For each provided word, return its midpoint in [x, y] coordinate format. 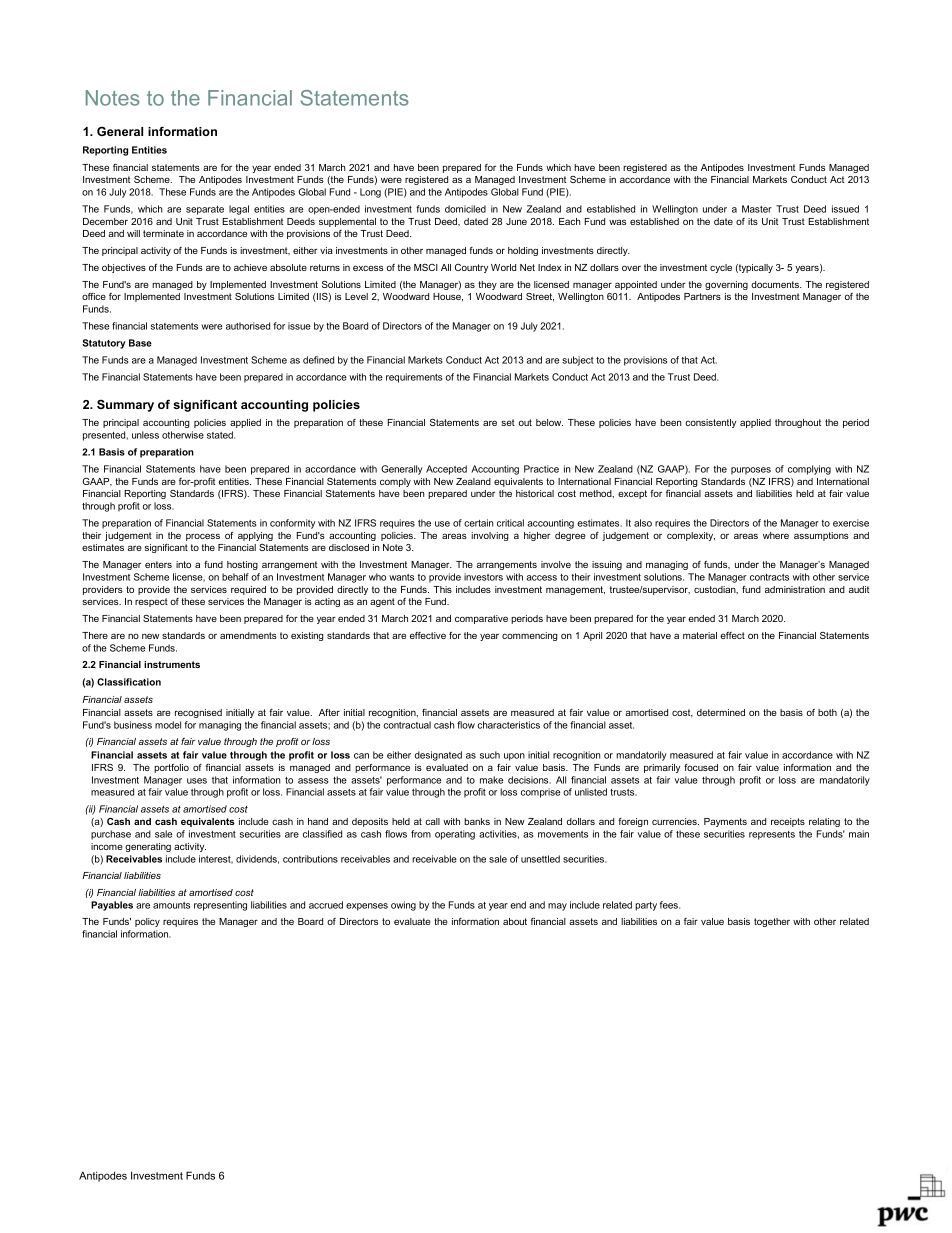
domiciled [465, 209]
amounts [171, 905]
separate [205, 210]
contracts [769, 577]
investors [483, 577]
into [183, 564]
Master [757, 209]
